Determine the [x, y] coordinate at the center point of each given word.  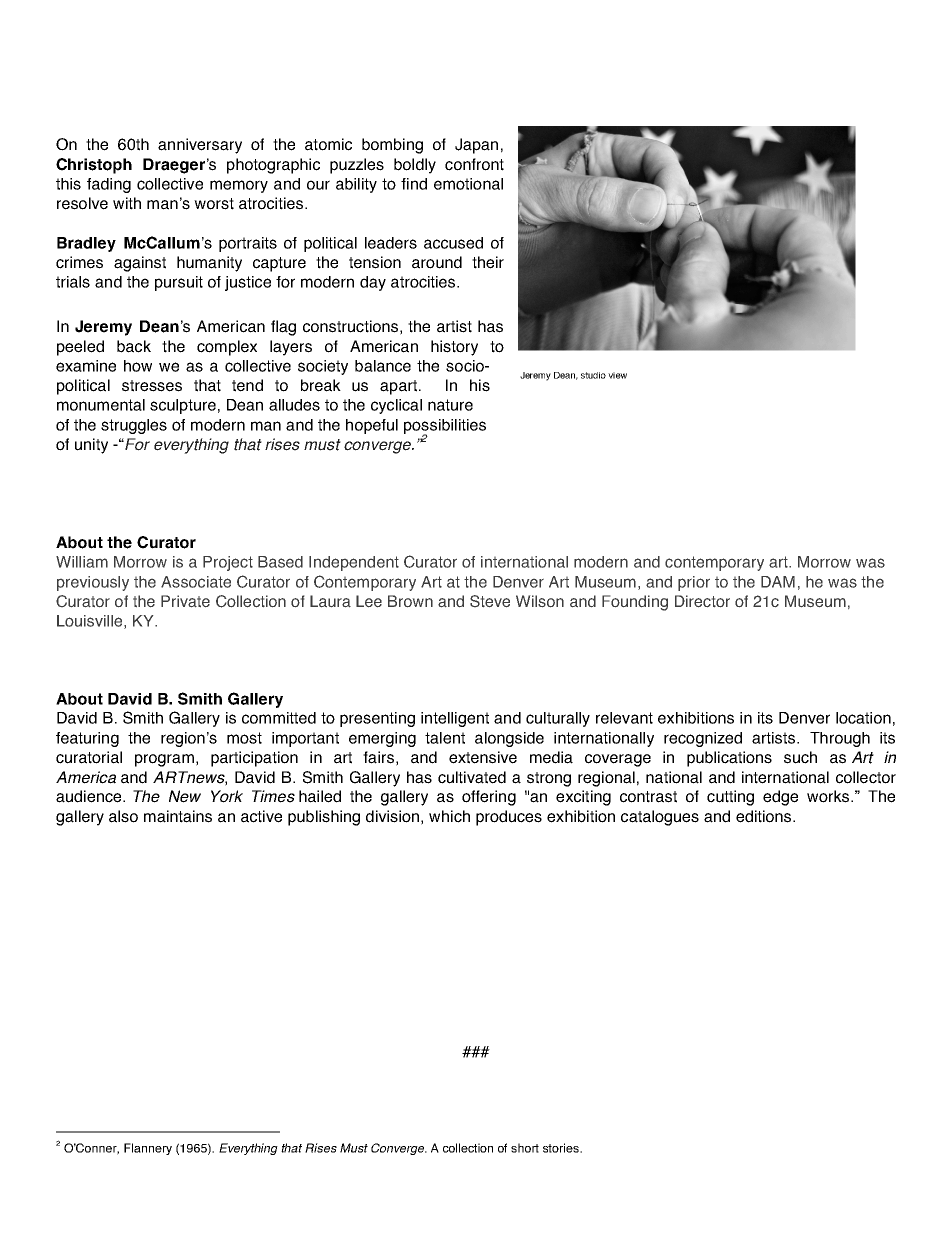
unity [91, 446]
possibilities [445, 427]
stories [562, 1148]
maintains [178, 816]
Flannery [148, 1149]
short [525, 1148]
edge [780, 798]
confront [474, 164]
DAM [778, 582]
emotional [468, 184]
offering [489, 798]
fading [109, 185]
